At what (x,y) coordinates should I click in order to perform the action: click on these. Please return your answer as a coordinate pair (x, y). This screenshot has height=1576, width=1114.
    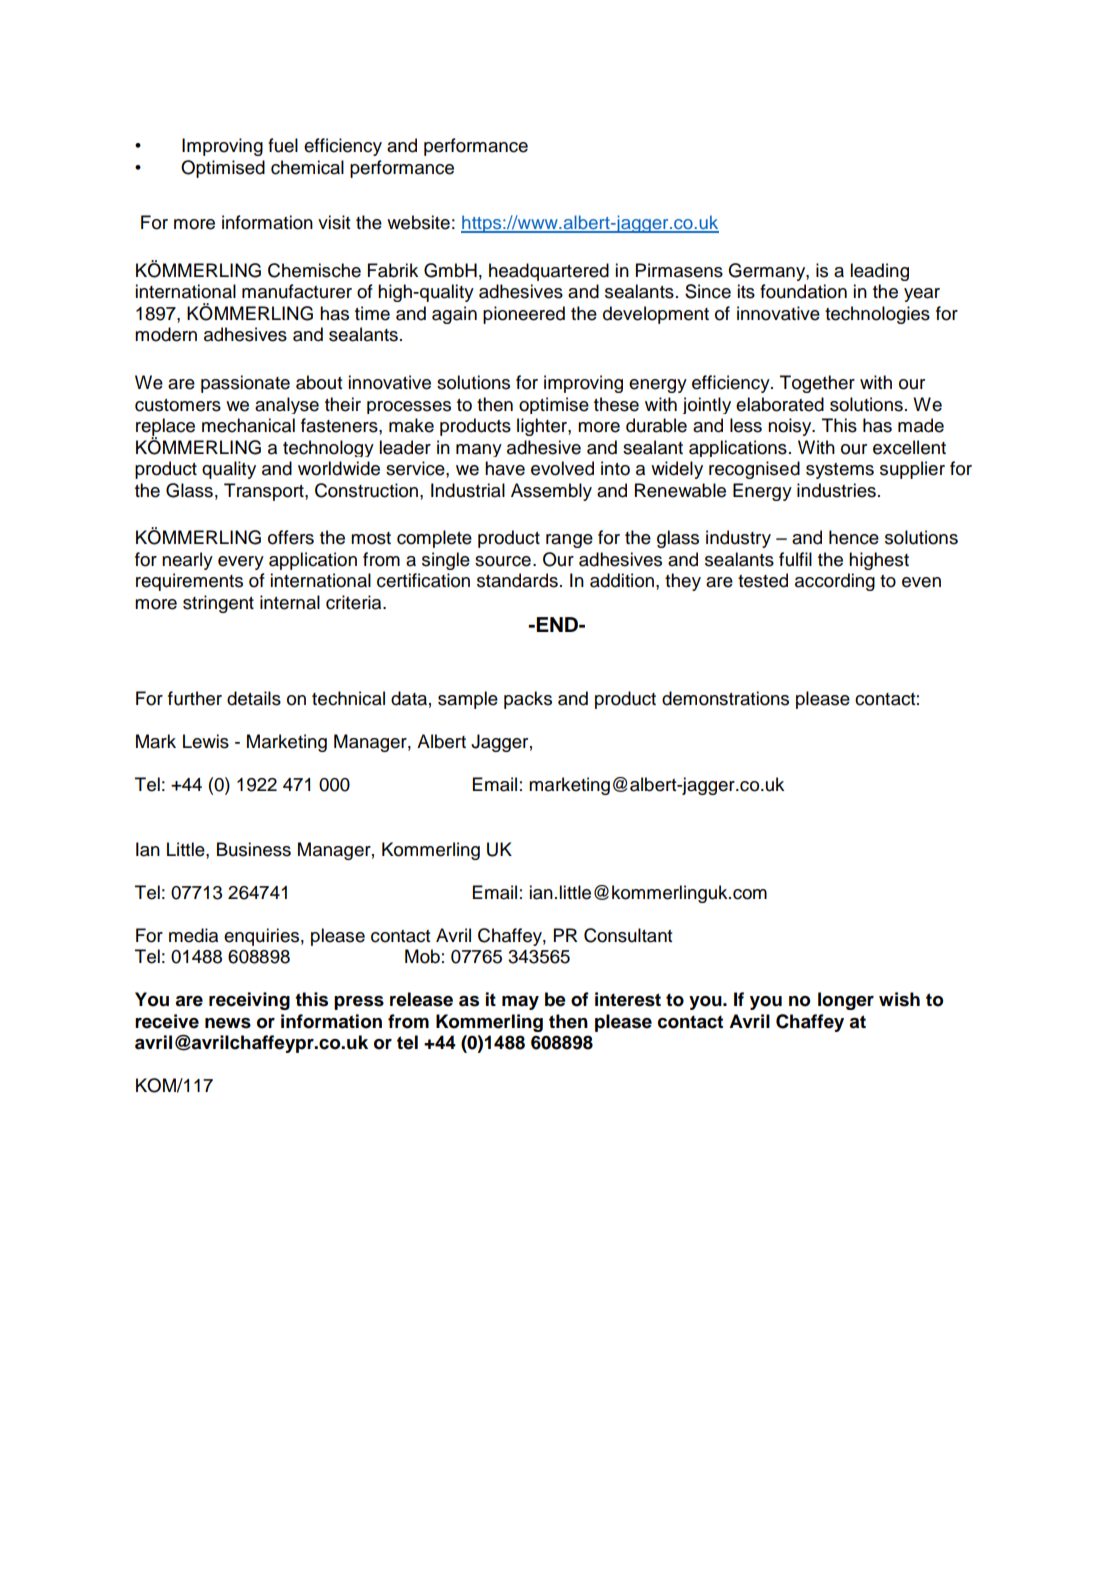
    Looking at the image, I should click on (616, 404).
